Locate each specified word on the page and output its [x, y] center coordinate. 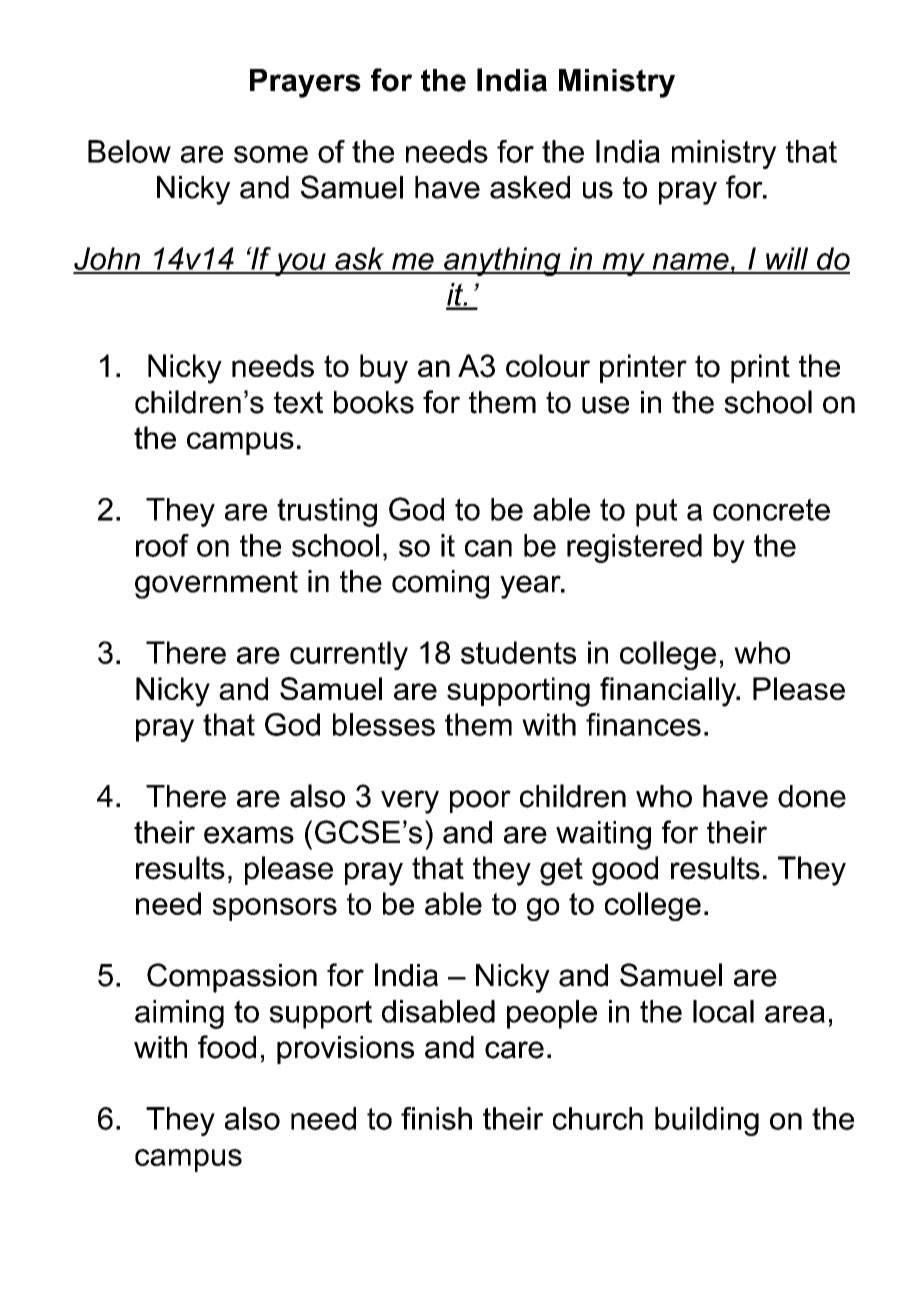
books [374, 402]
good [625, 871]
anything [502, 261]
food [227, 1047]
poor [480, 801]
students [518, 652]
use [605, 405]
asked [530, 187]
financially [669, 692]
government [216, 584]
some [271, 154]
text [298, 402]
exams [249, 835]
